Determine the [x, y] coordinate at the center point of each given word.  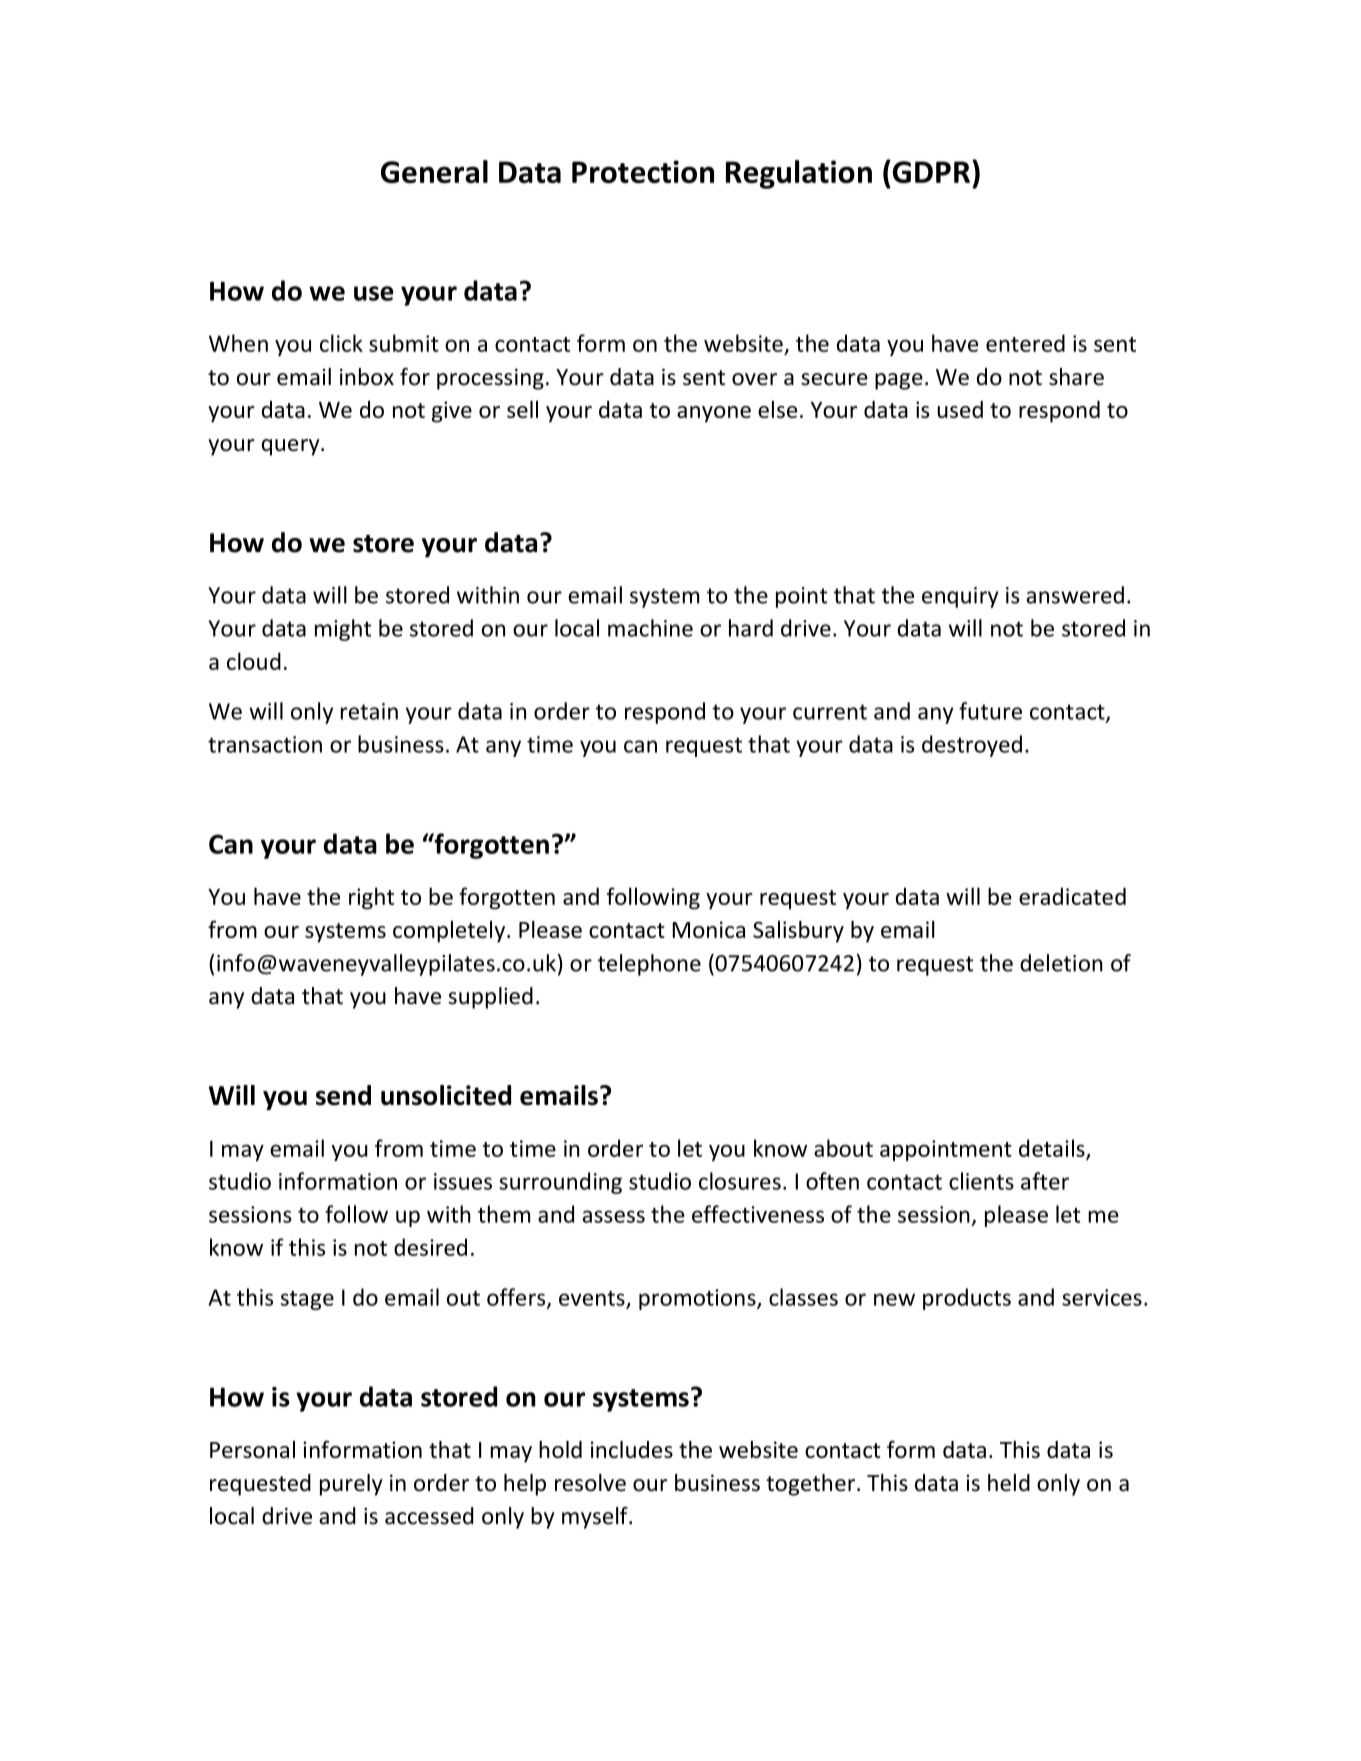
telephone [649, 965]
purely [351, 1485]
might [343, 630]
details [1053, 1149]
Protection [643, 171]
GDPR [930, 171]
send [343, 1095]
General [434, 171]
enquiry [960, 597]
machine [650, 628]
